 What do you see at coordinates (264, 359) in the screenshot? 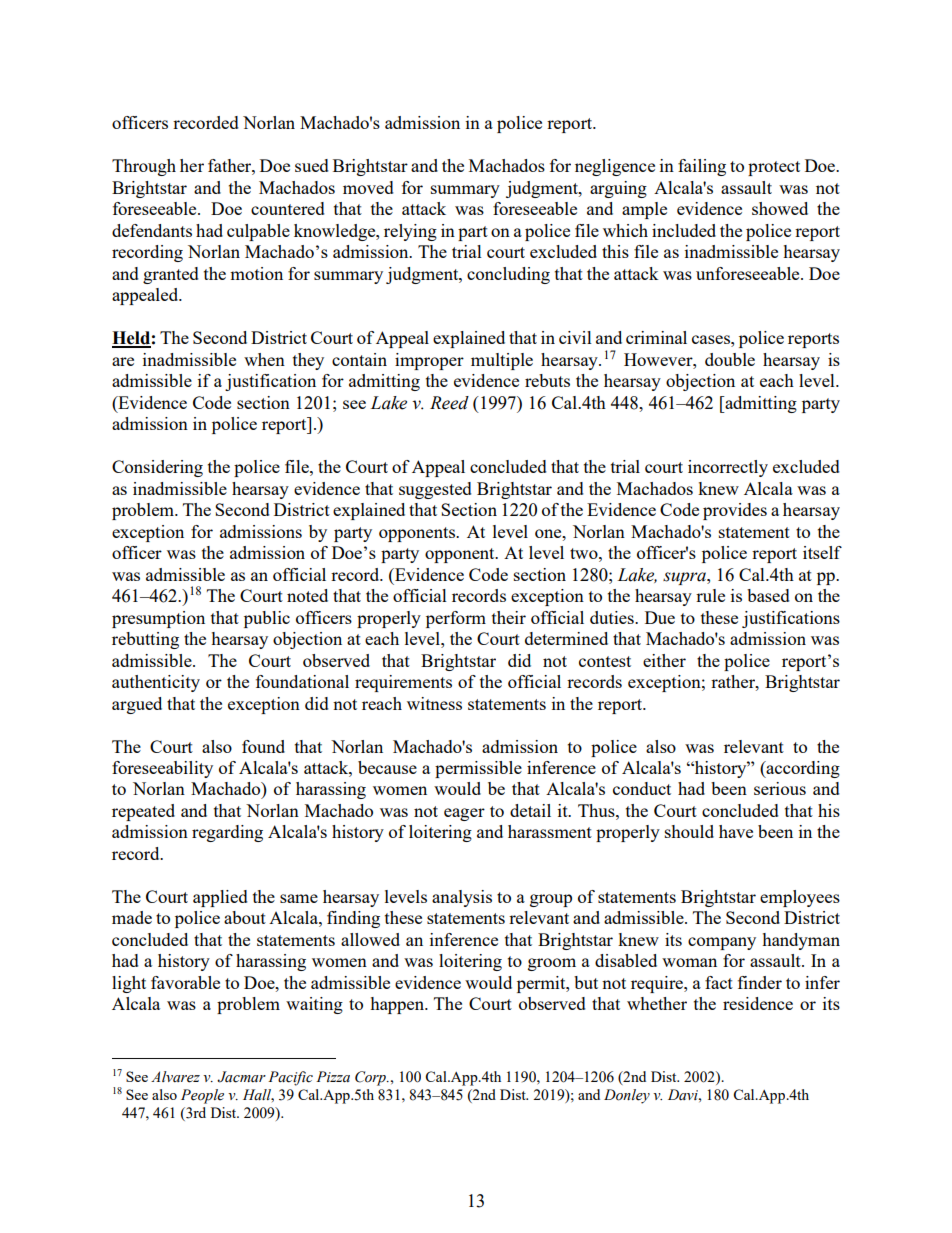
I see `when` at bounding box center [264, 359].
